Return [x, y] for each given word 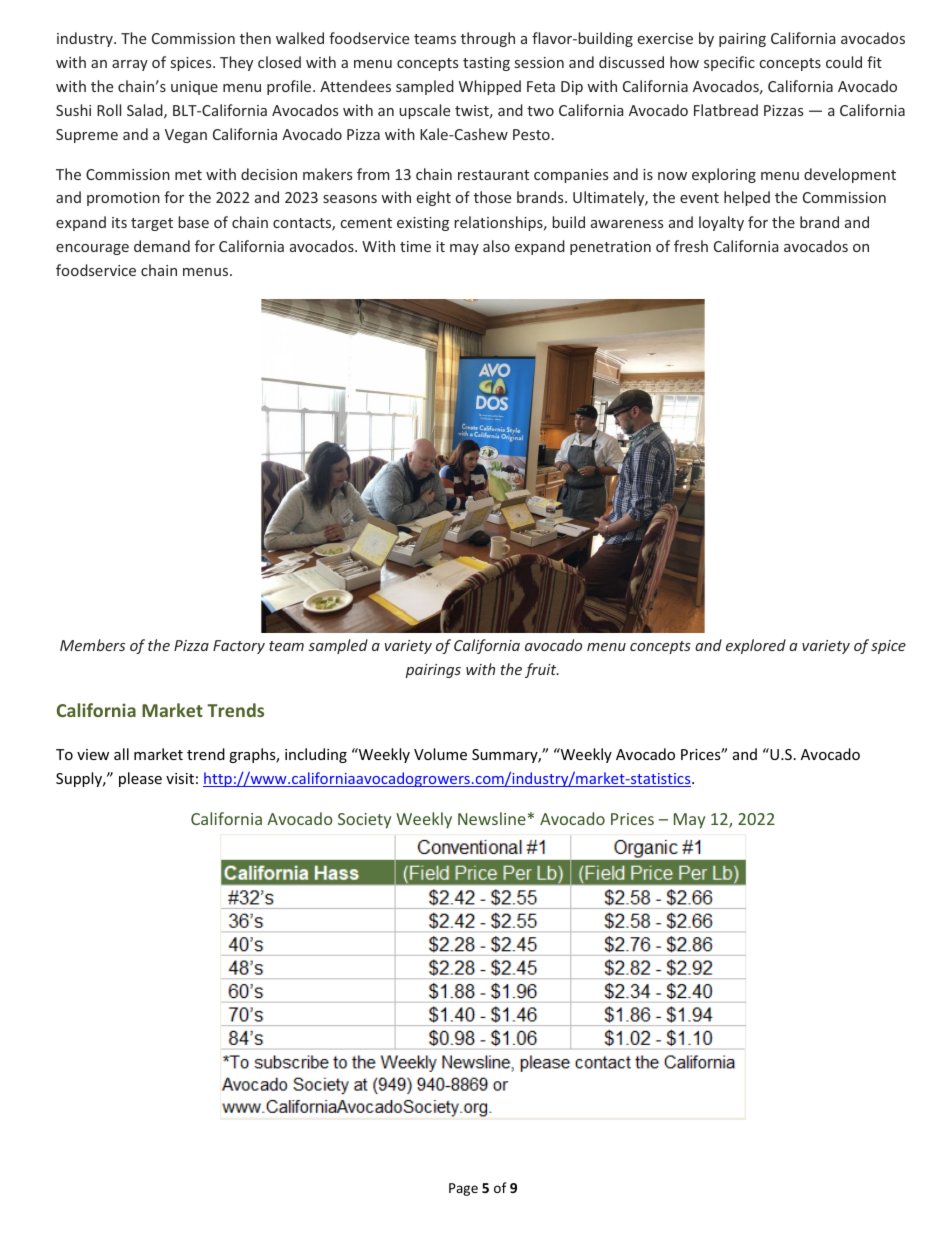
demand [162, 246]
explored [756, 646]
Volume [440, 754]
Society [364, 821]
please [140, 779]
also [496, 246]
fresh [691, 246]
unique [194, 88]
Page [463, 1189]
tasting [486, 64]
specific [729, 63]
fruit [542, 670]
